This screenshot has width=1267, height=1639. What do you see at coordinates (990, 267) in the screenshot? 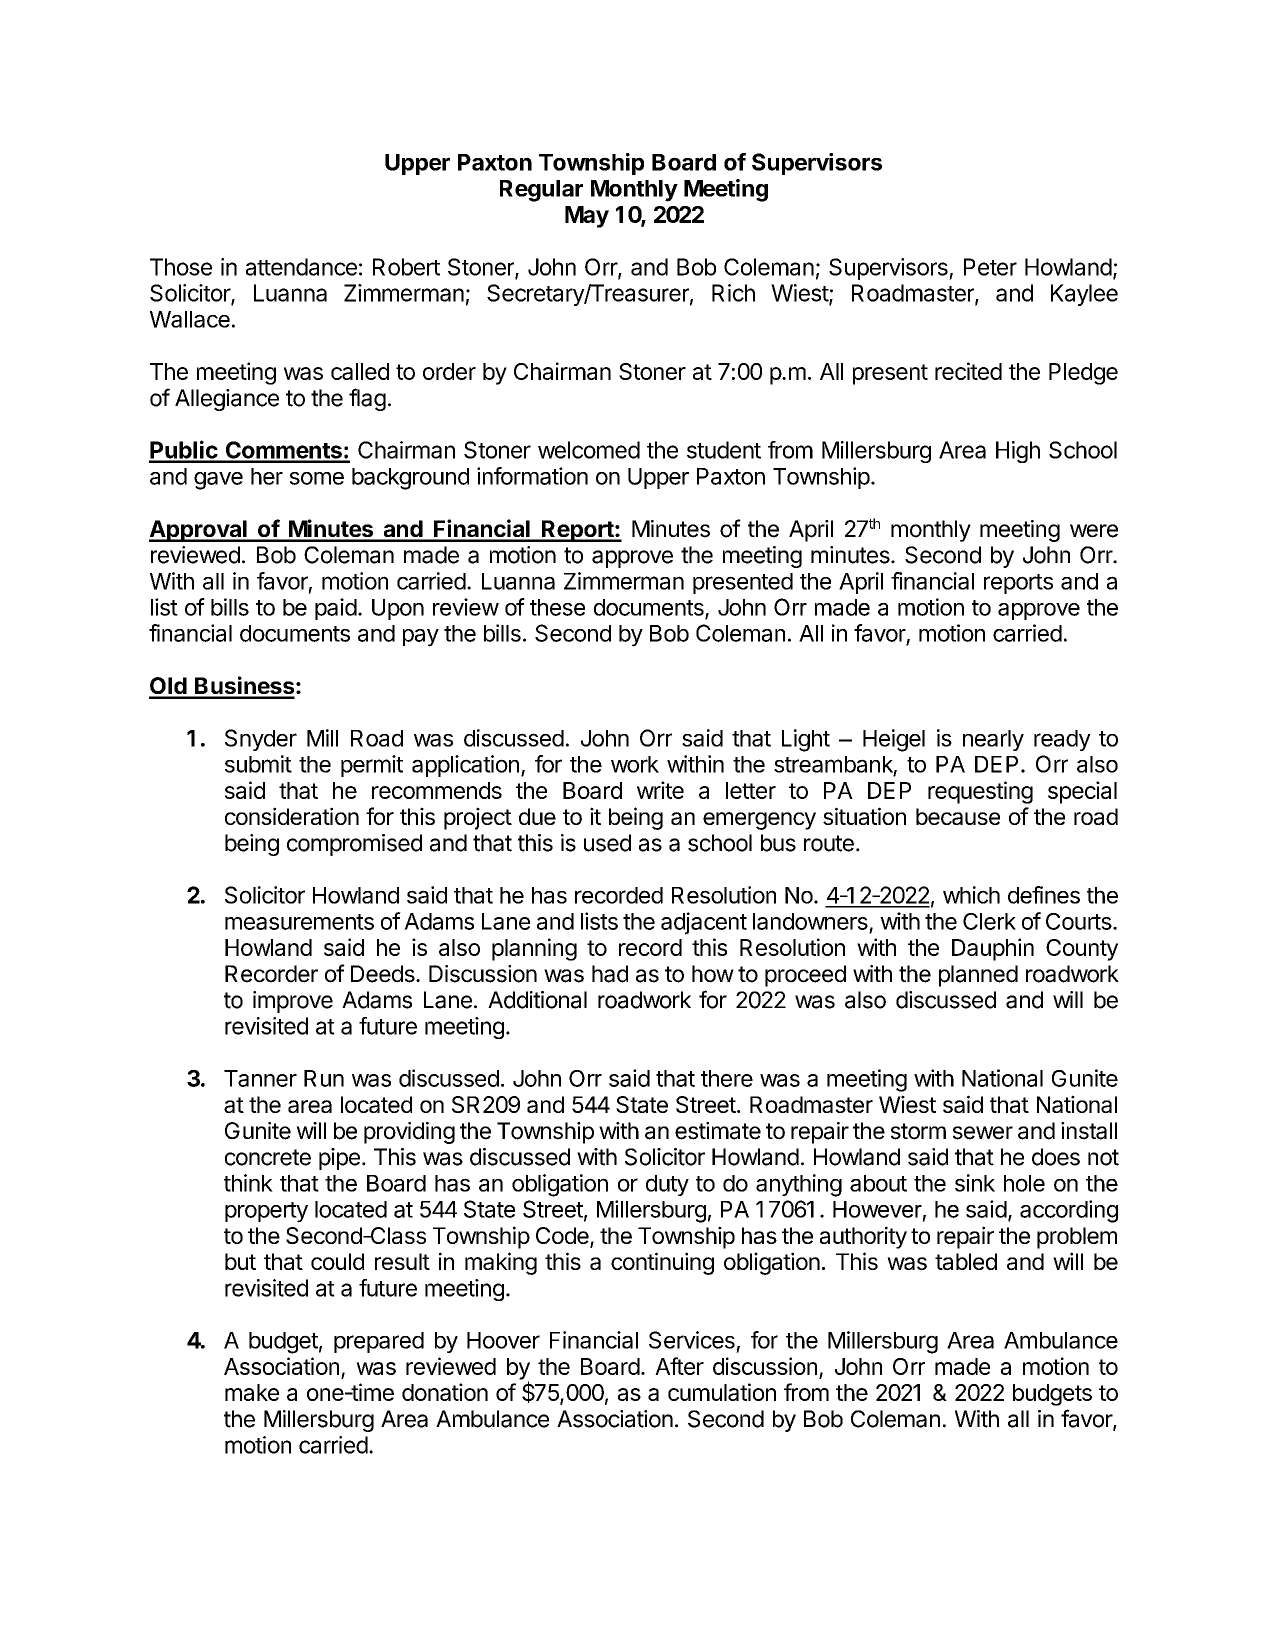
I see `Peter` at bounding box center [990, 267].
